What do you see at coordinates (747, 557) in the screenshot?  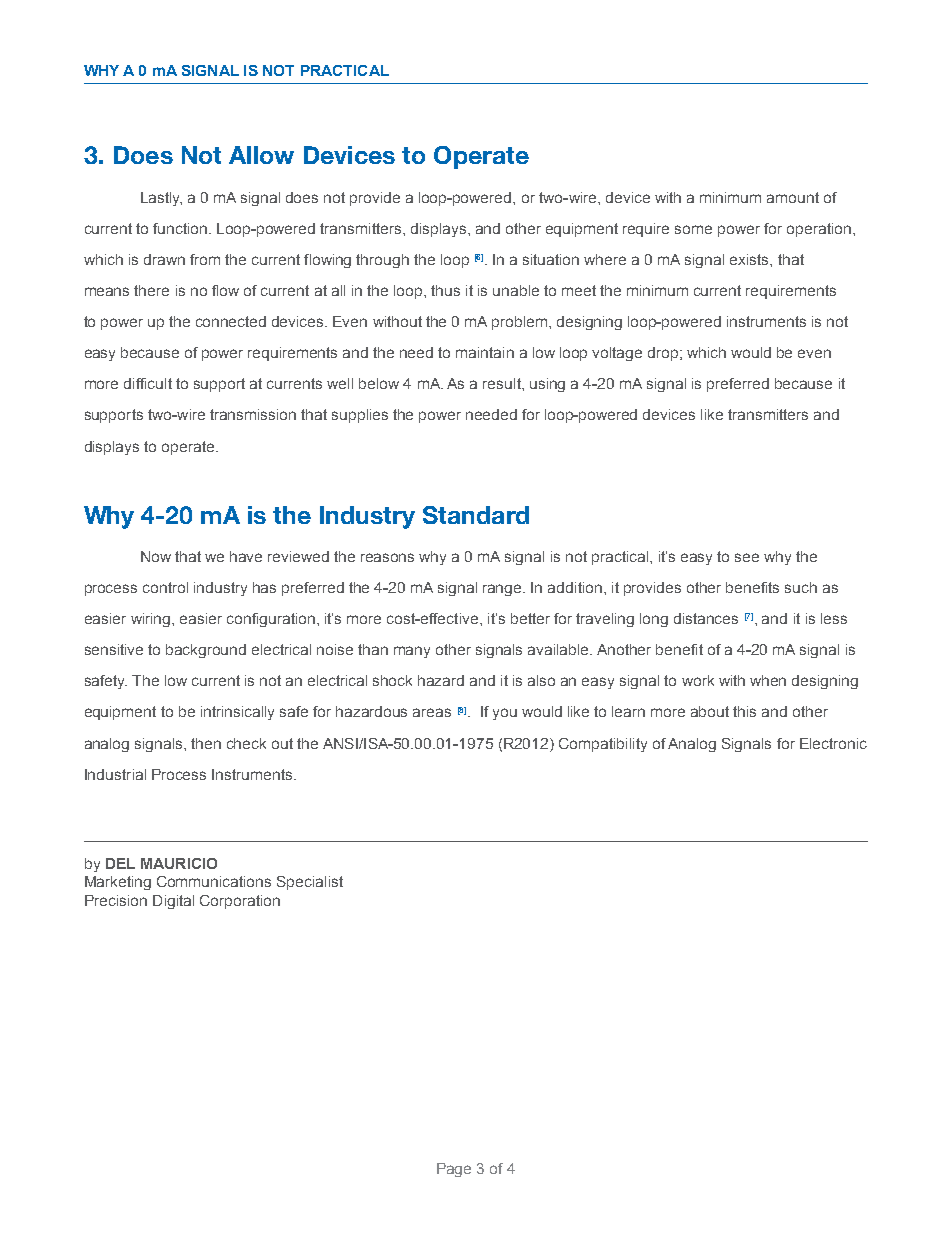 I see `see` at bounding box center [747, 557].
